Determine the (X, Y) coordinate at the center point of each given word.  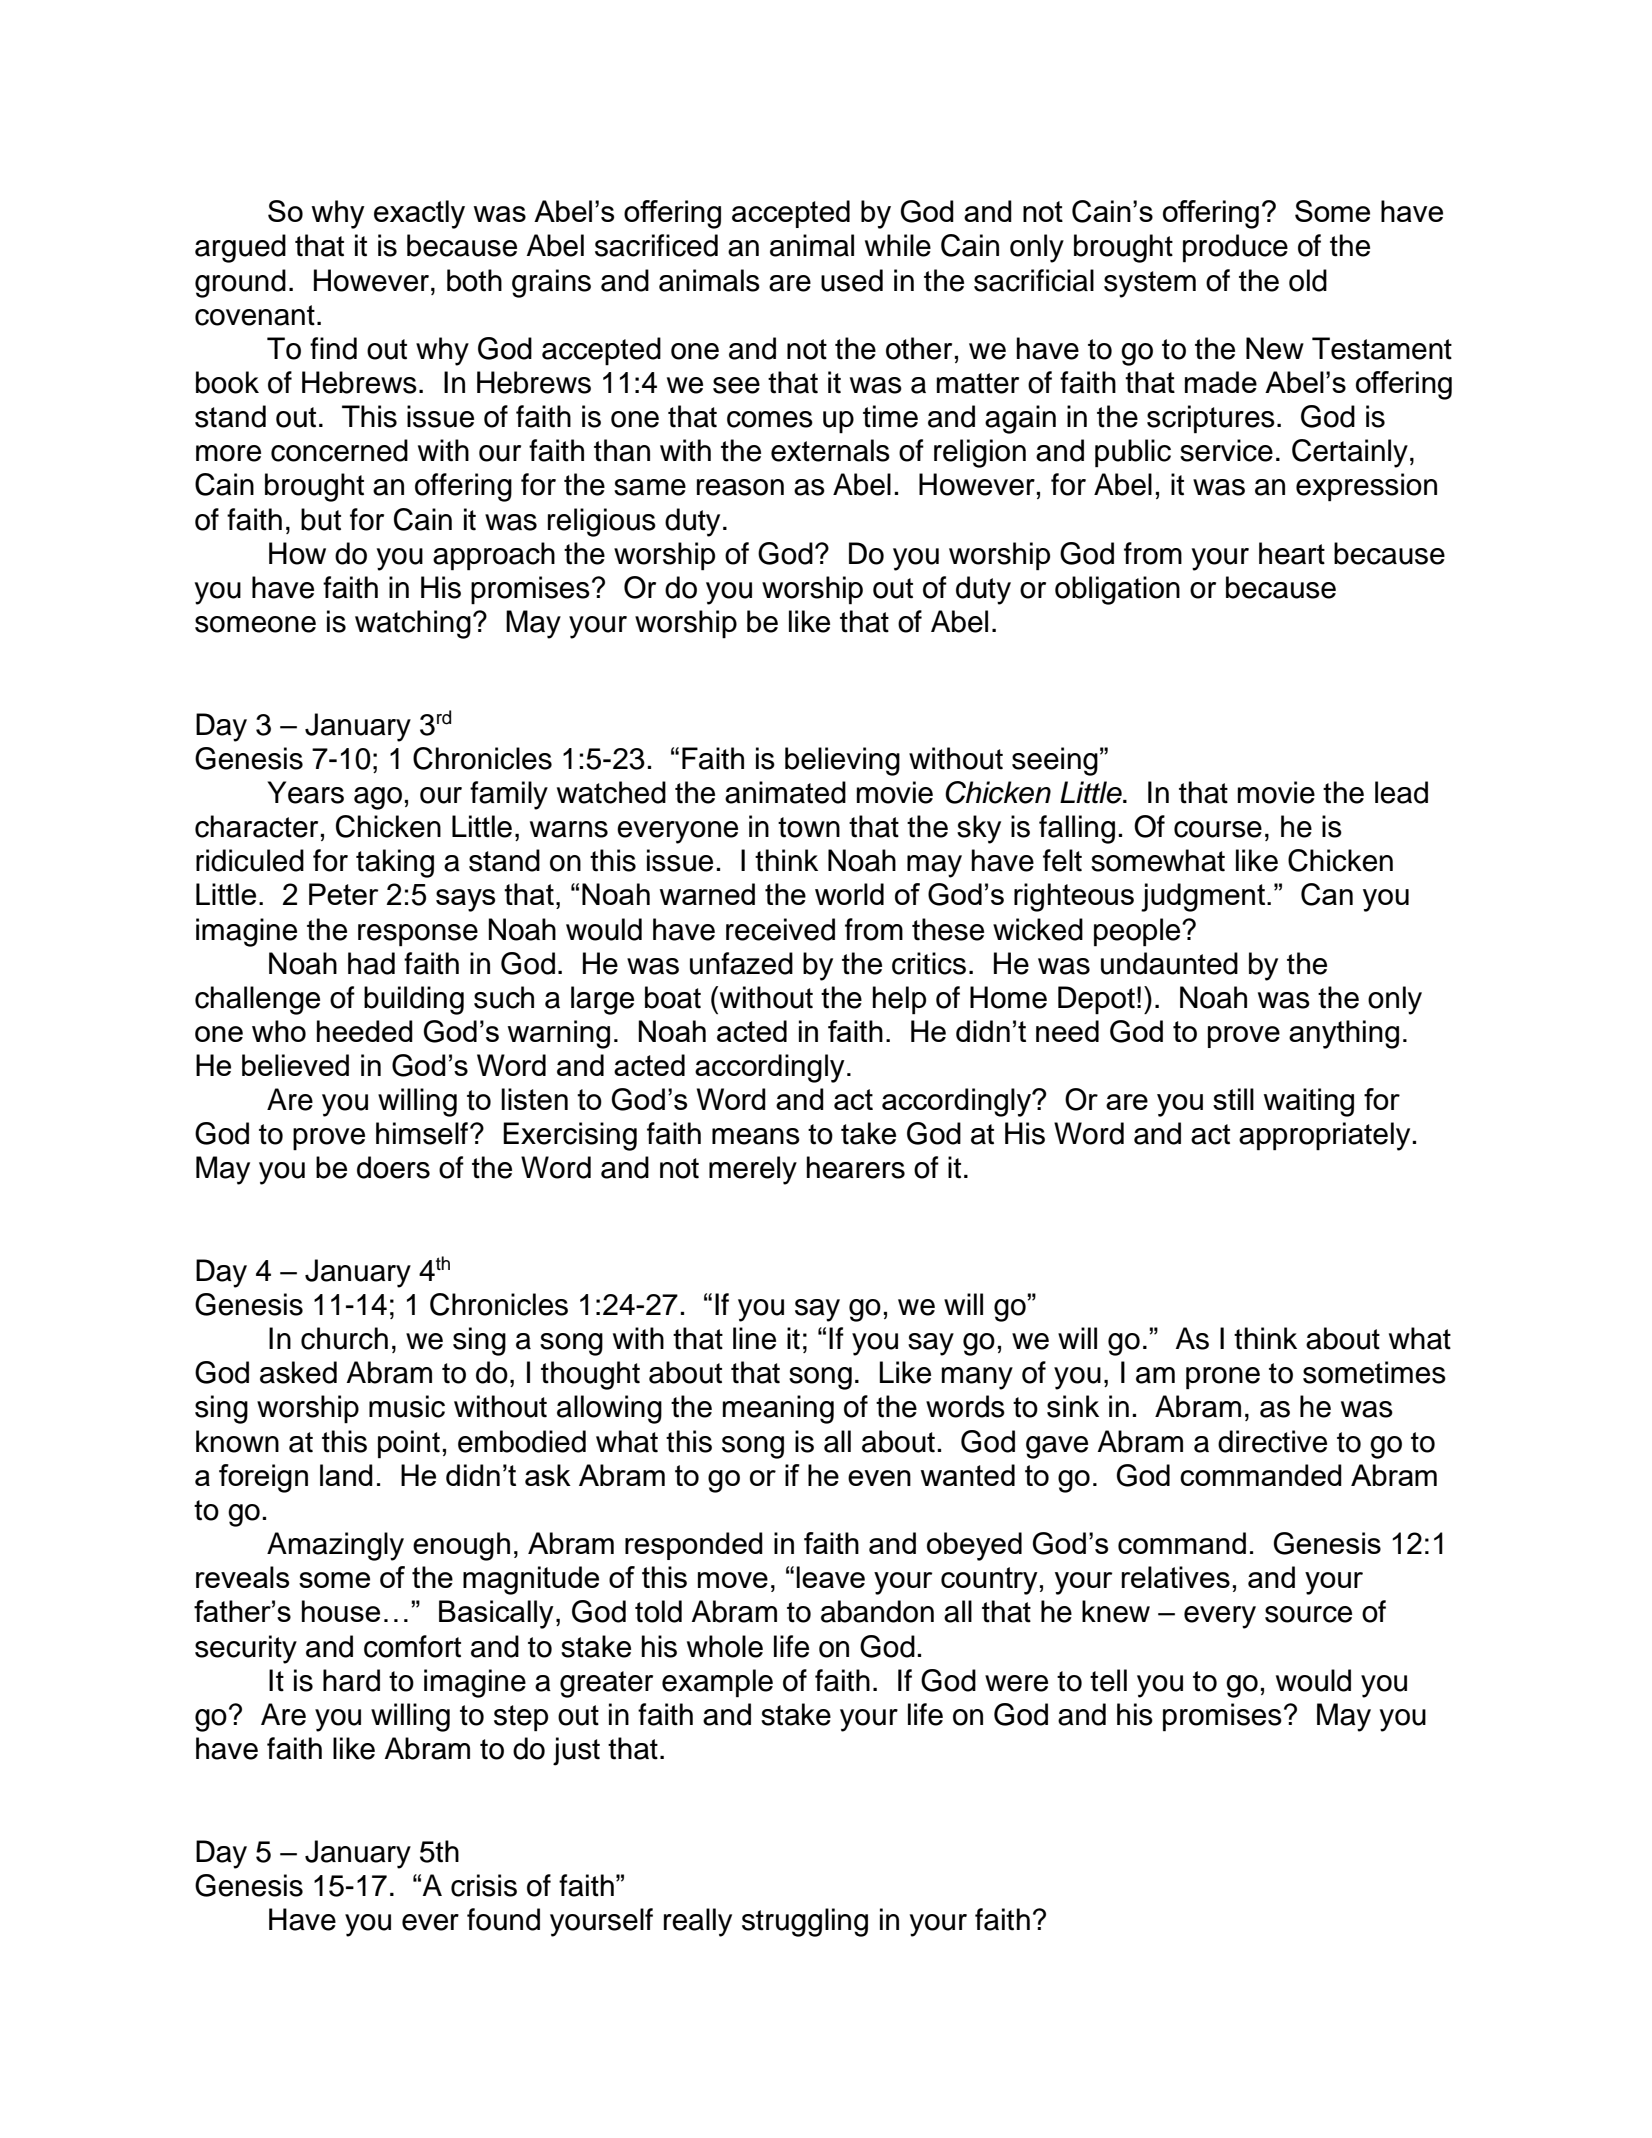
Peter (344, 894)
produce (1235, 248)
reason (740, 487)
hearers (856, 1167)
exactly (419, 214)
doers (393, 1167)
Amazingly (335, 1546)
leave (830, 1577)
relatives (1176, 1577)
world (849, 894)
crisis (484, 1885)
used (852, 280)
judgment (1204, 897)
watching (413, 624)
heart (1292, 553)
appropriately (1326, 1136)
